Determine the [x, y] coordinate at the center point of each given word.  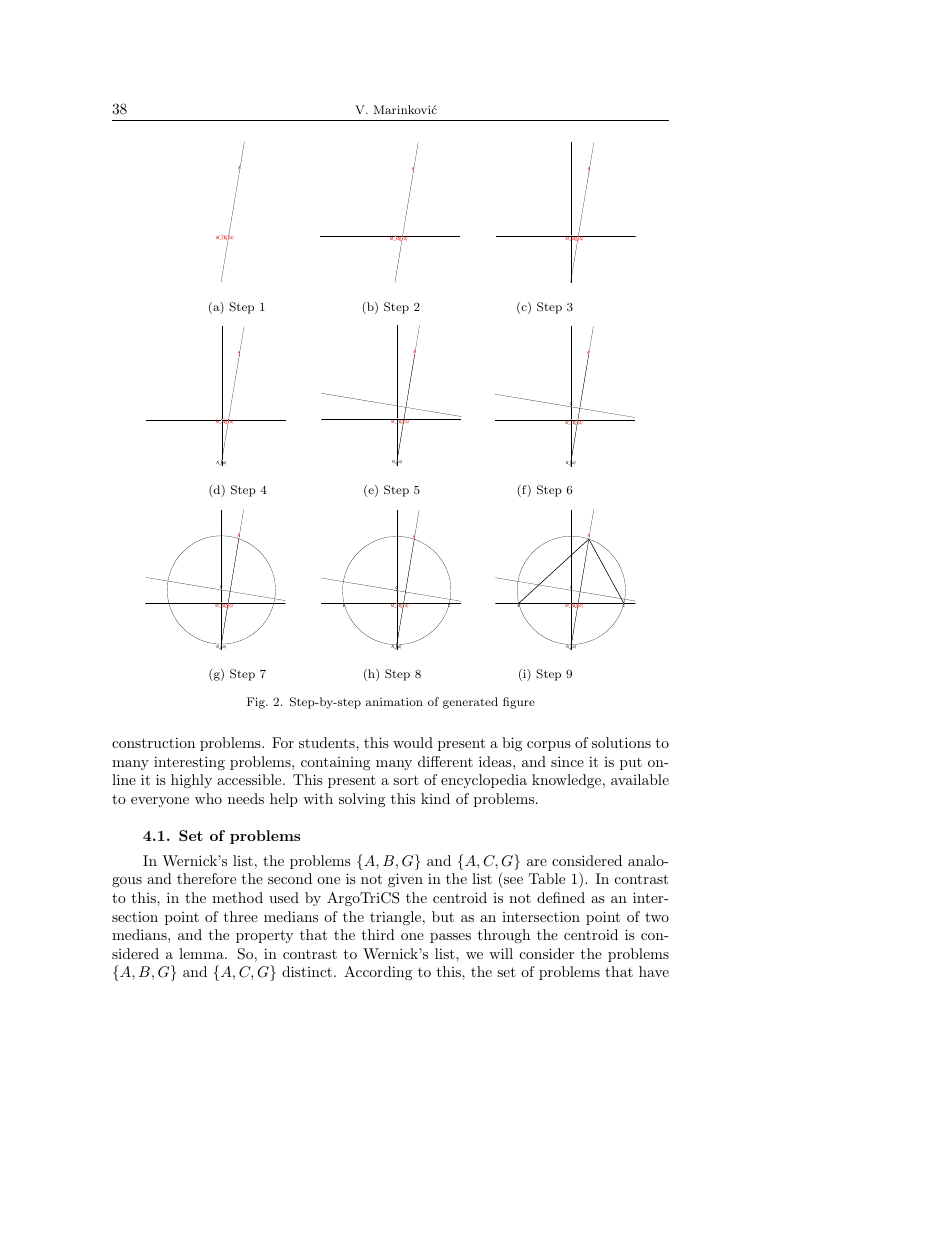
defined [561, 897]
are [537, 862]
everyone [160, 802]
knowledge [566, 781]
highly [191, 781]
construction [153, 742]
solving [362, 800]
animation [394, 702]
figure [519, 703]
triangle [395, 918]
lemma [202, 953]
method [237, 897]
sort [406, 780]
